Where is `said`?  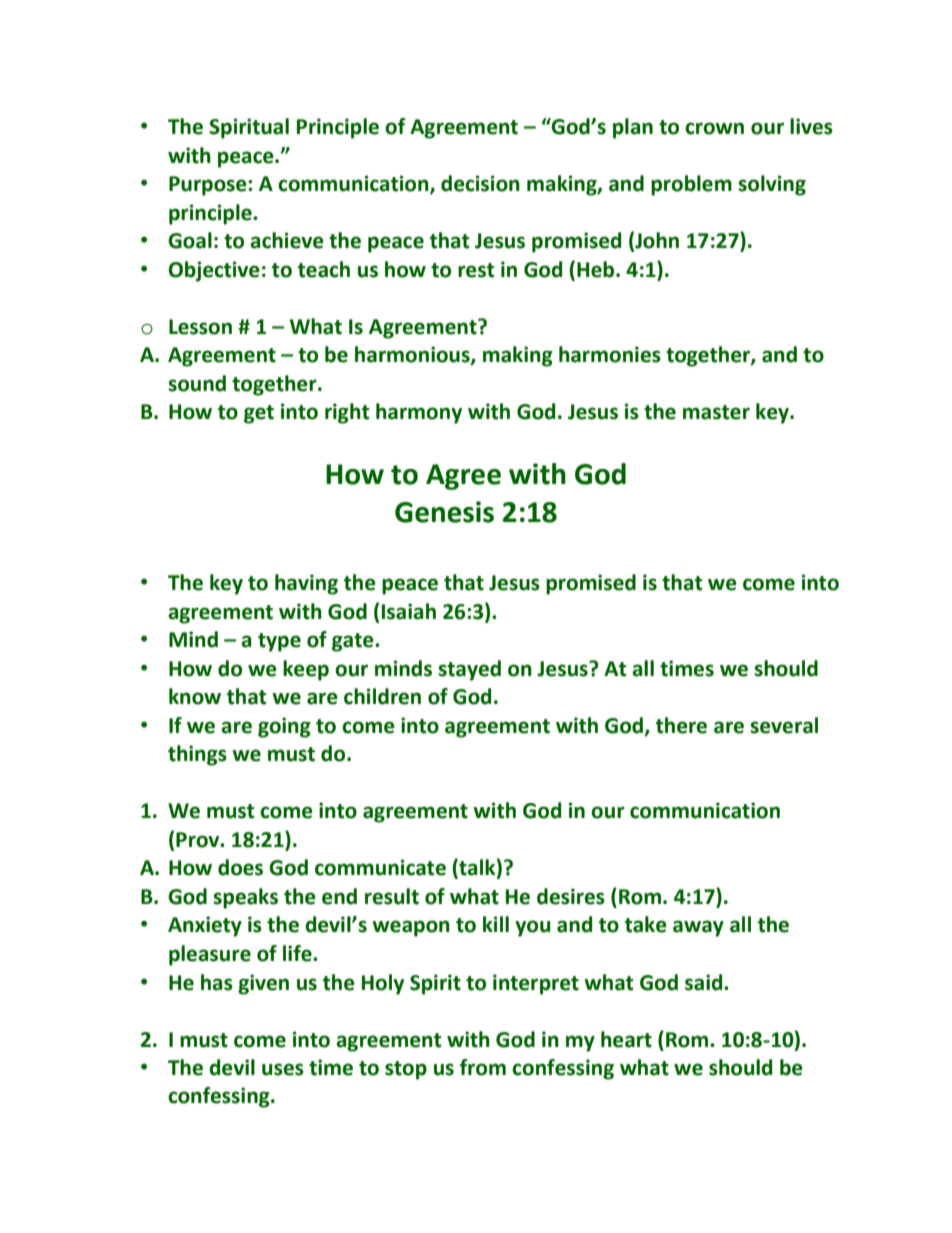
said is located at coordinates (705, 982).
